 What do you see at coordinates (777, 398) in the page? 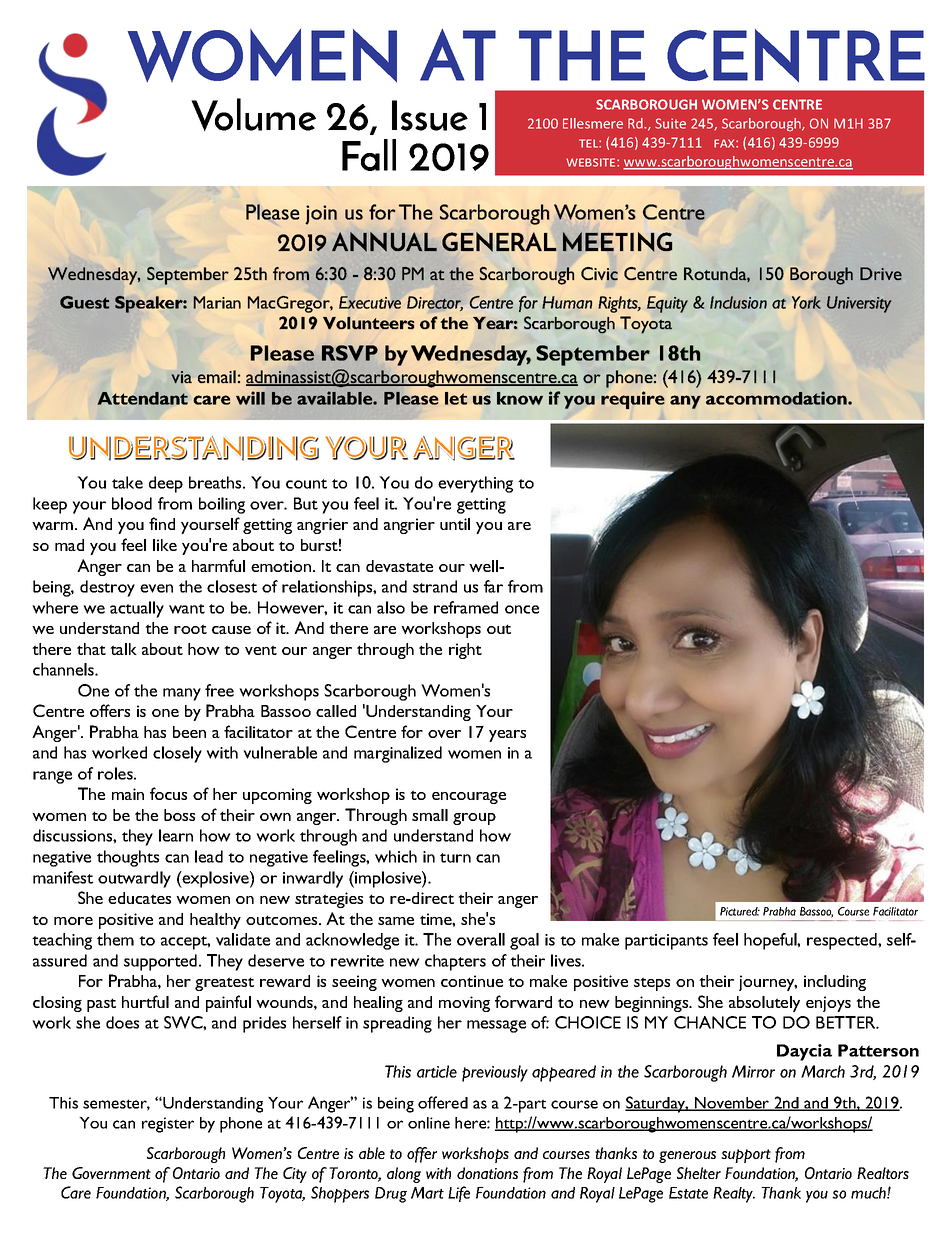
I see `accommodation` at bounding box center [777, 398].
